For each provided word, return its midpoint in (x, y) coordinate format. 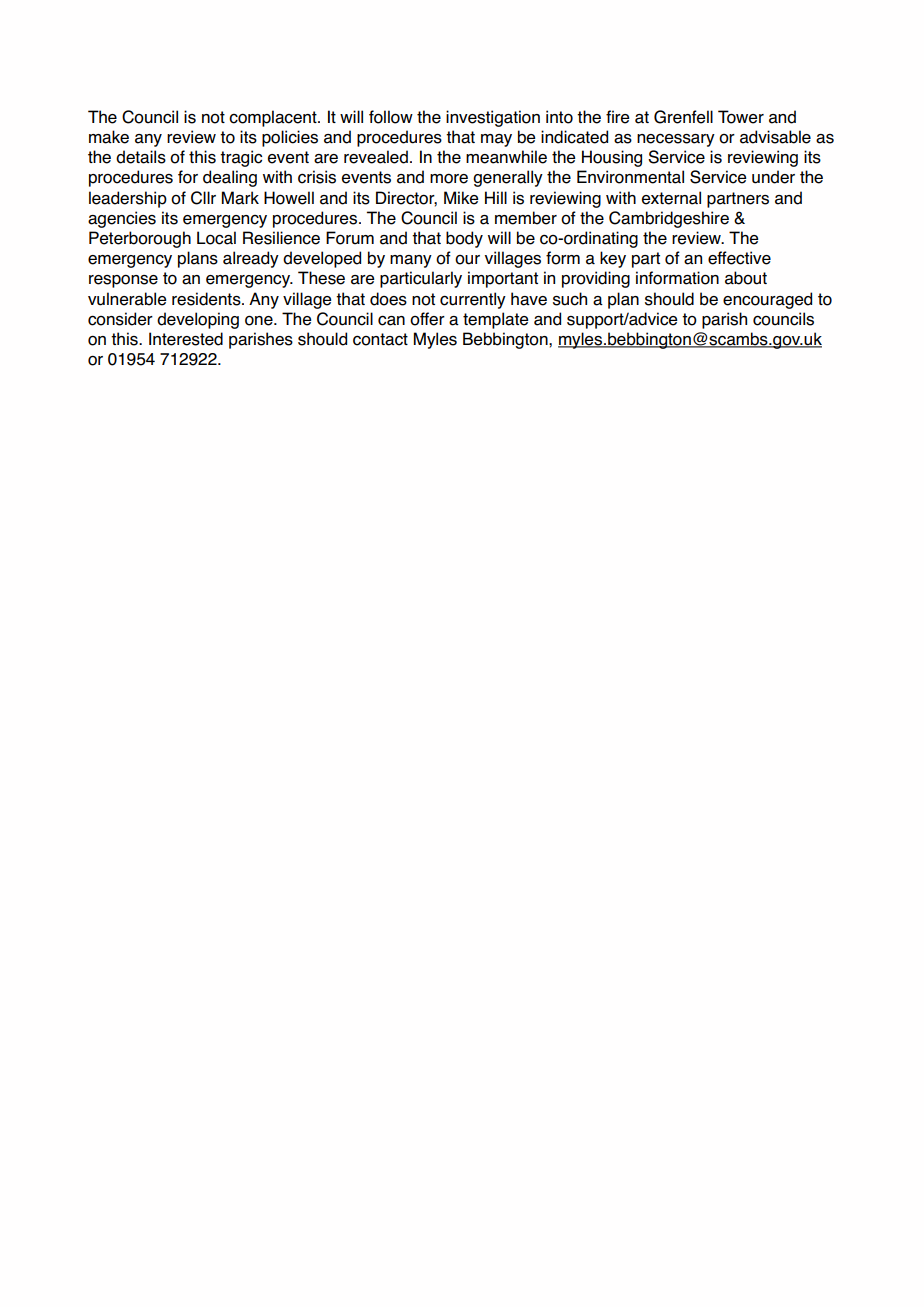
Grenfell (683, 117)
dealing (230, 178)
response (123, 281)
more (449, 178)
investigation (493, 118)
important (503, 279)
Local (216, 238)
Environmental (630, 177)
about (746, 278)
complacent (274, 118)
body (464, 239)
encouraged (767, 300)
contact (380, 339)
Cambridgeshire (669, 219)
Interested (186, 339)
